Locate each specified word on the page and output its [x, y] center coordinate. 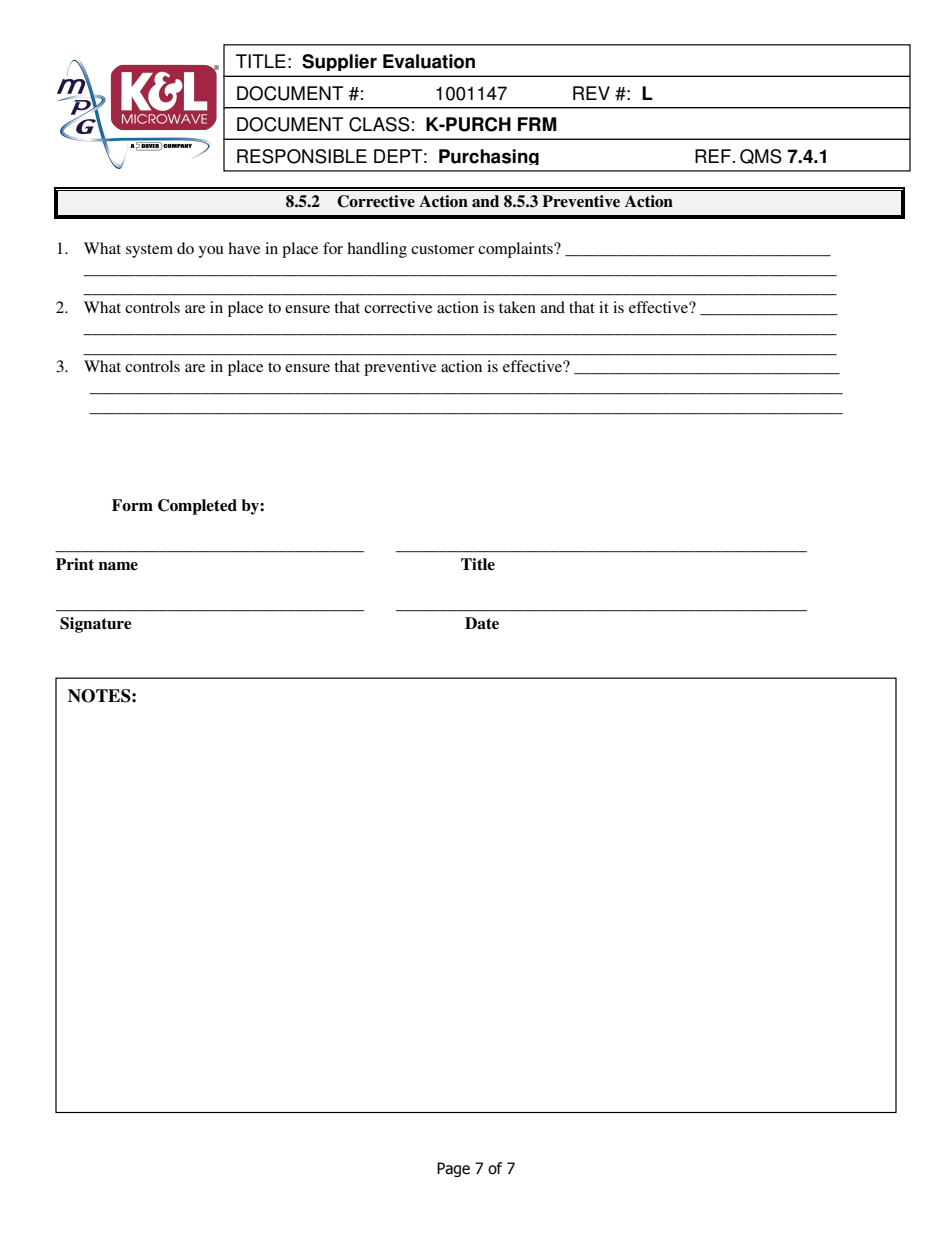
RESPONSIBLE [302, 156]
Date [482, 623]
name [118, 566]
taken [517, 307]
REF [713, 156]
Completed [197, 507]
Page [453, 1169]
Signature [96, 625]
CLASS [379, 124]
